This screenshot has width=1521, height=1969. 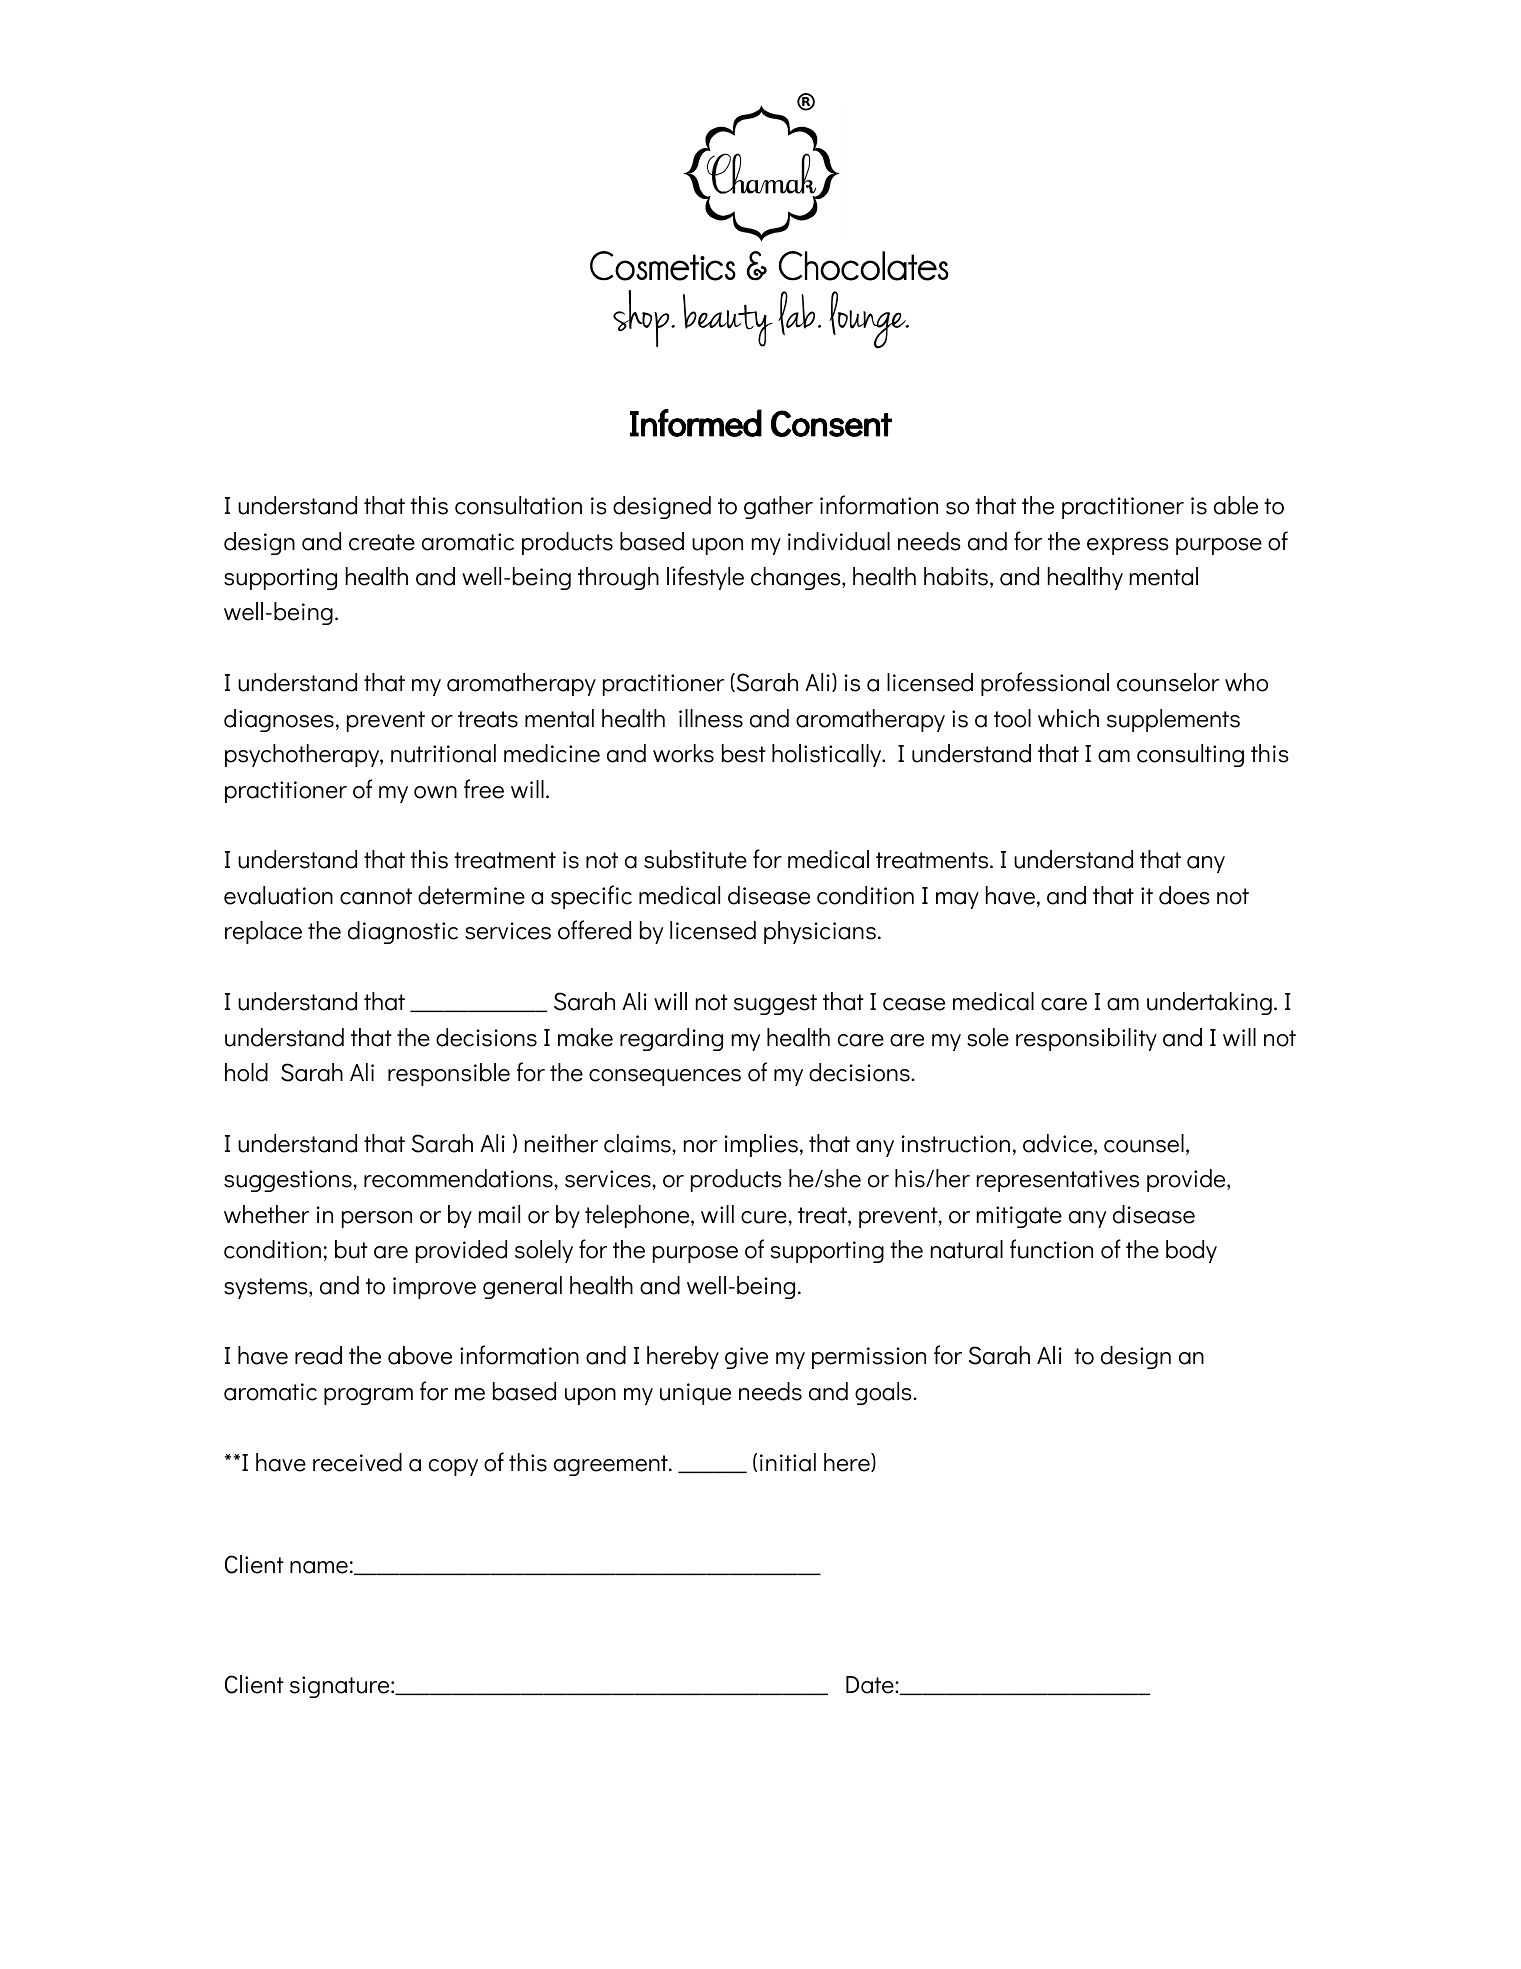 I want to click on diagnostic, so click(x=403, y=932).
